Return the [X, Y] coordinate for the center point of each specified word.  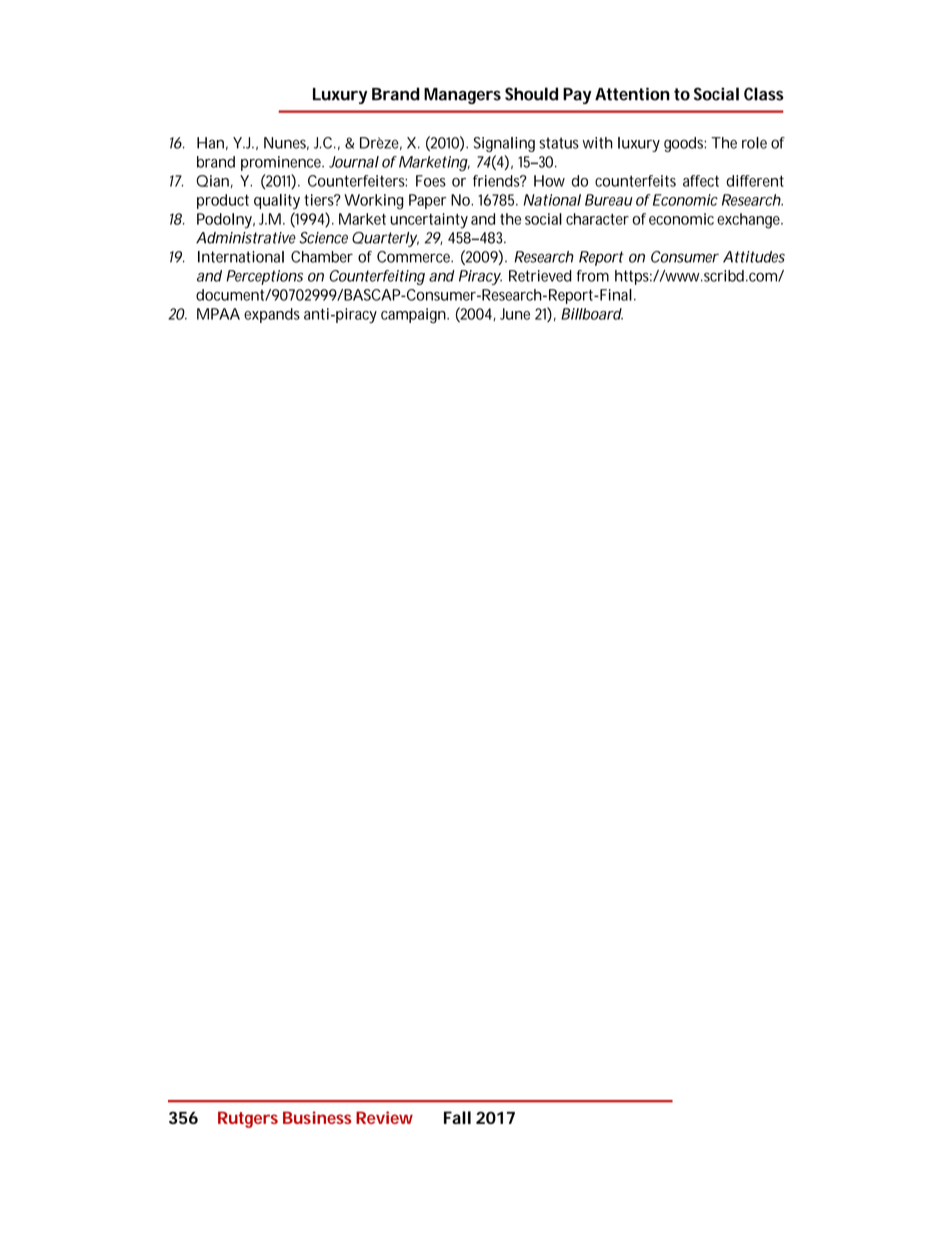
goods [685, 144]
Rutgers [248, 1119]
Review [384, 1117]
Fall [457, 1117]
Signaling [504, 144]
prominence [282, 163]
